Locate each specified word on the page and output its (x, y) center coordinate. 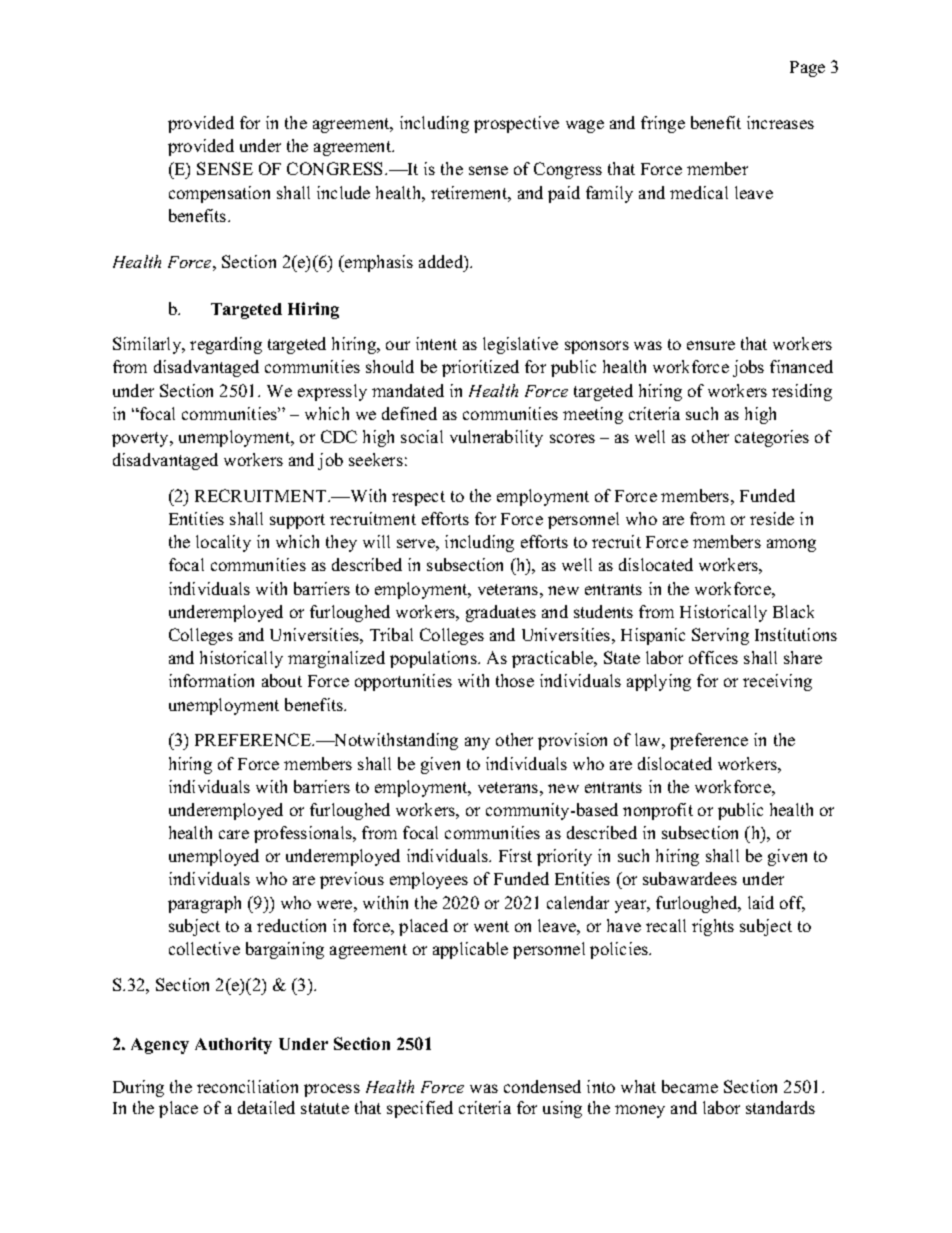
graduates (501, 613)
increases (780, 122)
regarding (226, 345)
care (234, 834)
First (515, 855)
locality (223, 543)
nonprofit (658, 811)
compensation (219, 194)
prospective (516, 124)
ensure (711, 345)
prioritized (480, 368)
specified (420, 1109)
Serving (720, 636)
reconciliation (247, 1086)
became (690, 1086)
